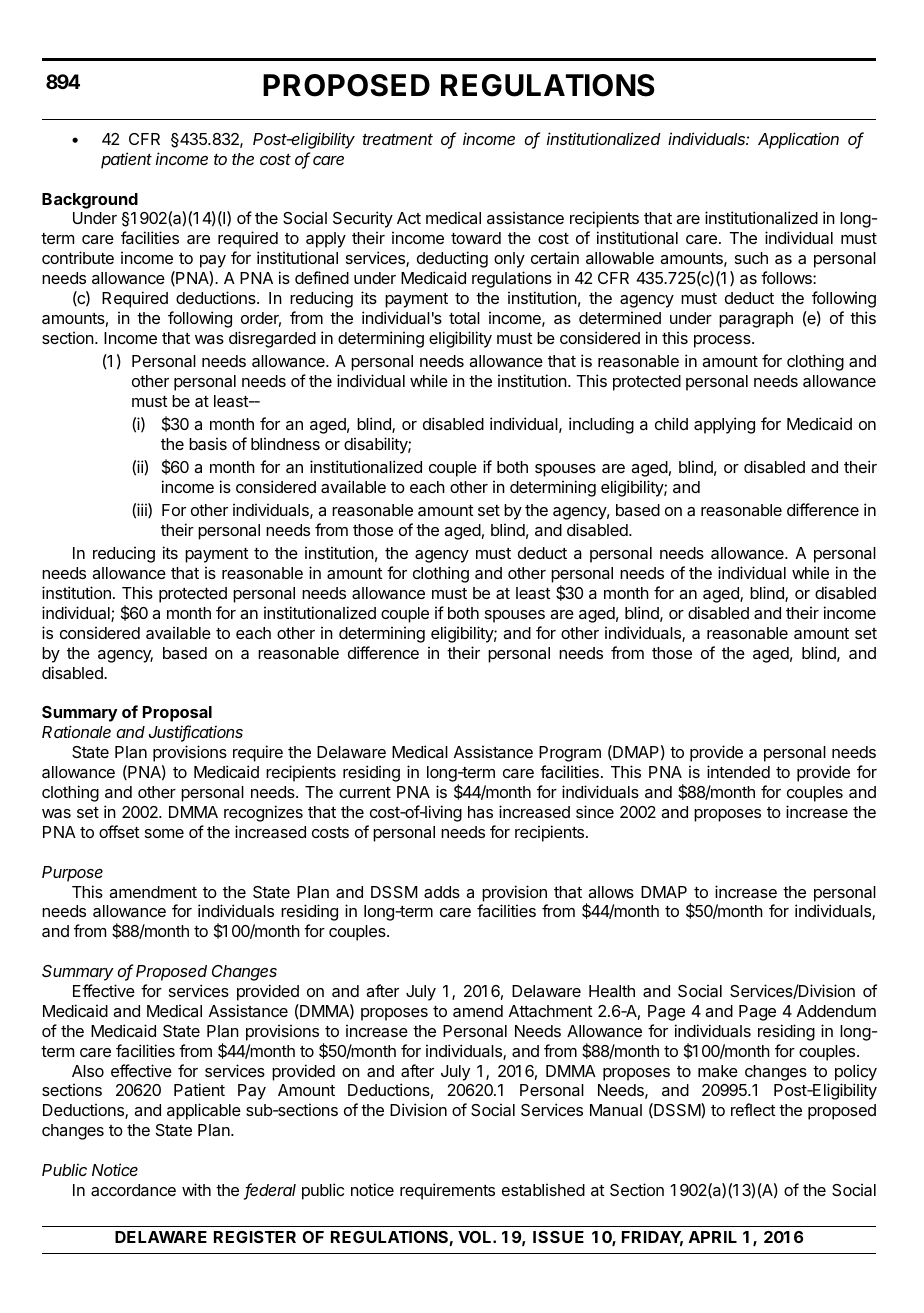  I want to click on process, so click(723, 341).
